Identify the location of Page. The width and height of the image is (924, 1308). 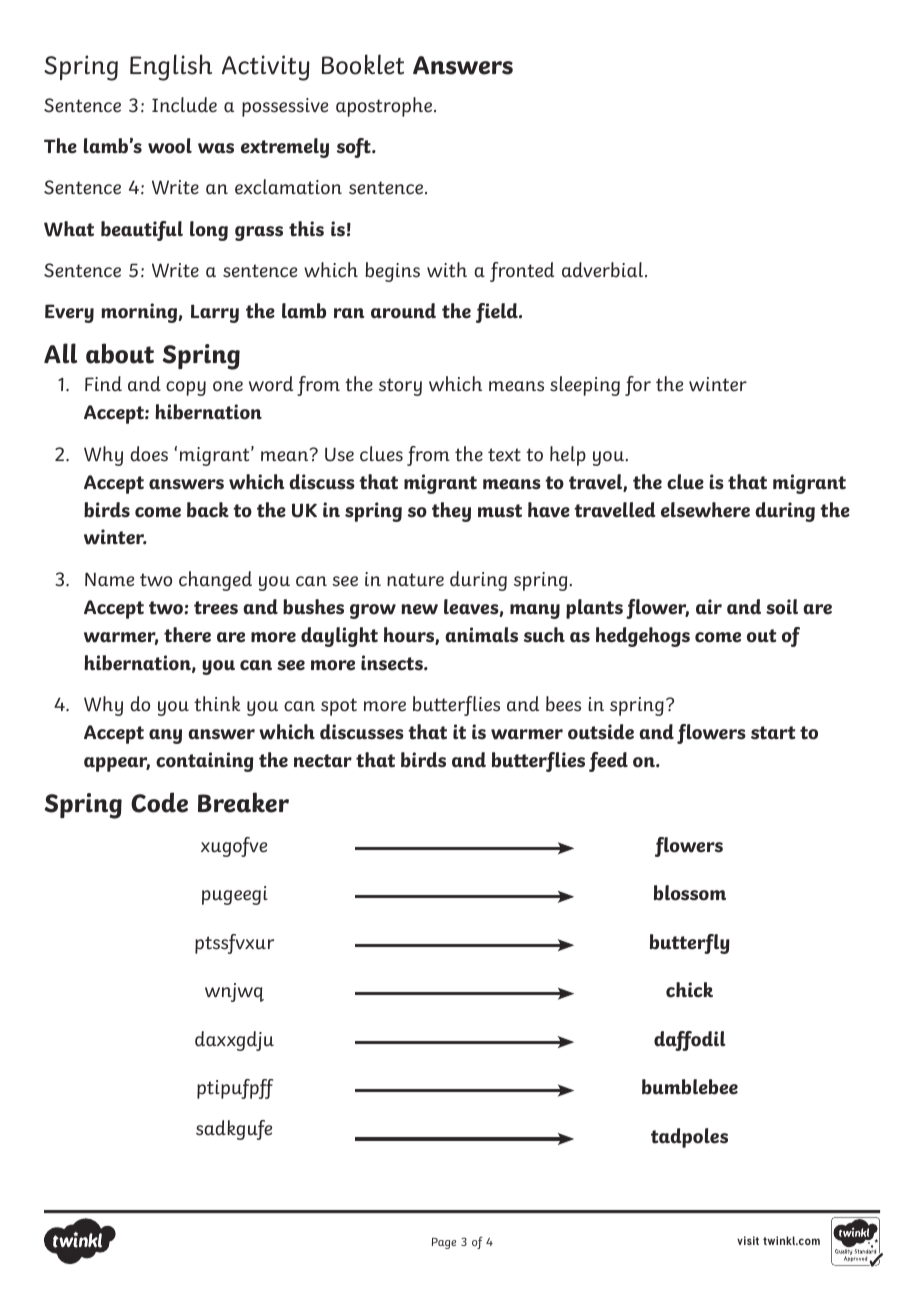
(444, 1243).
